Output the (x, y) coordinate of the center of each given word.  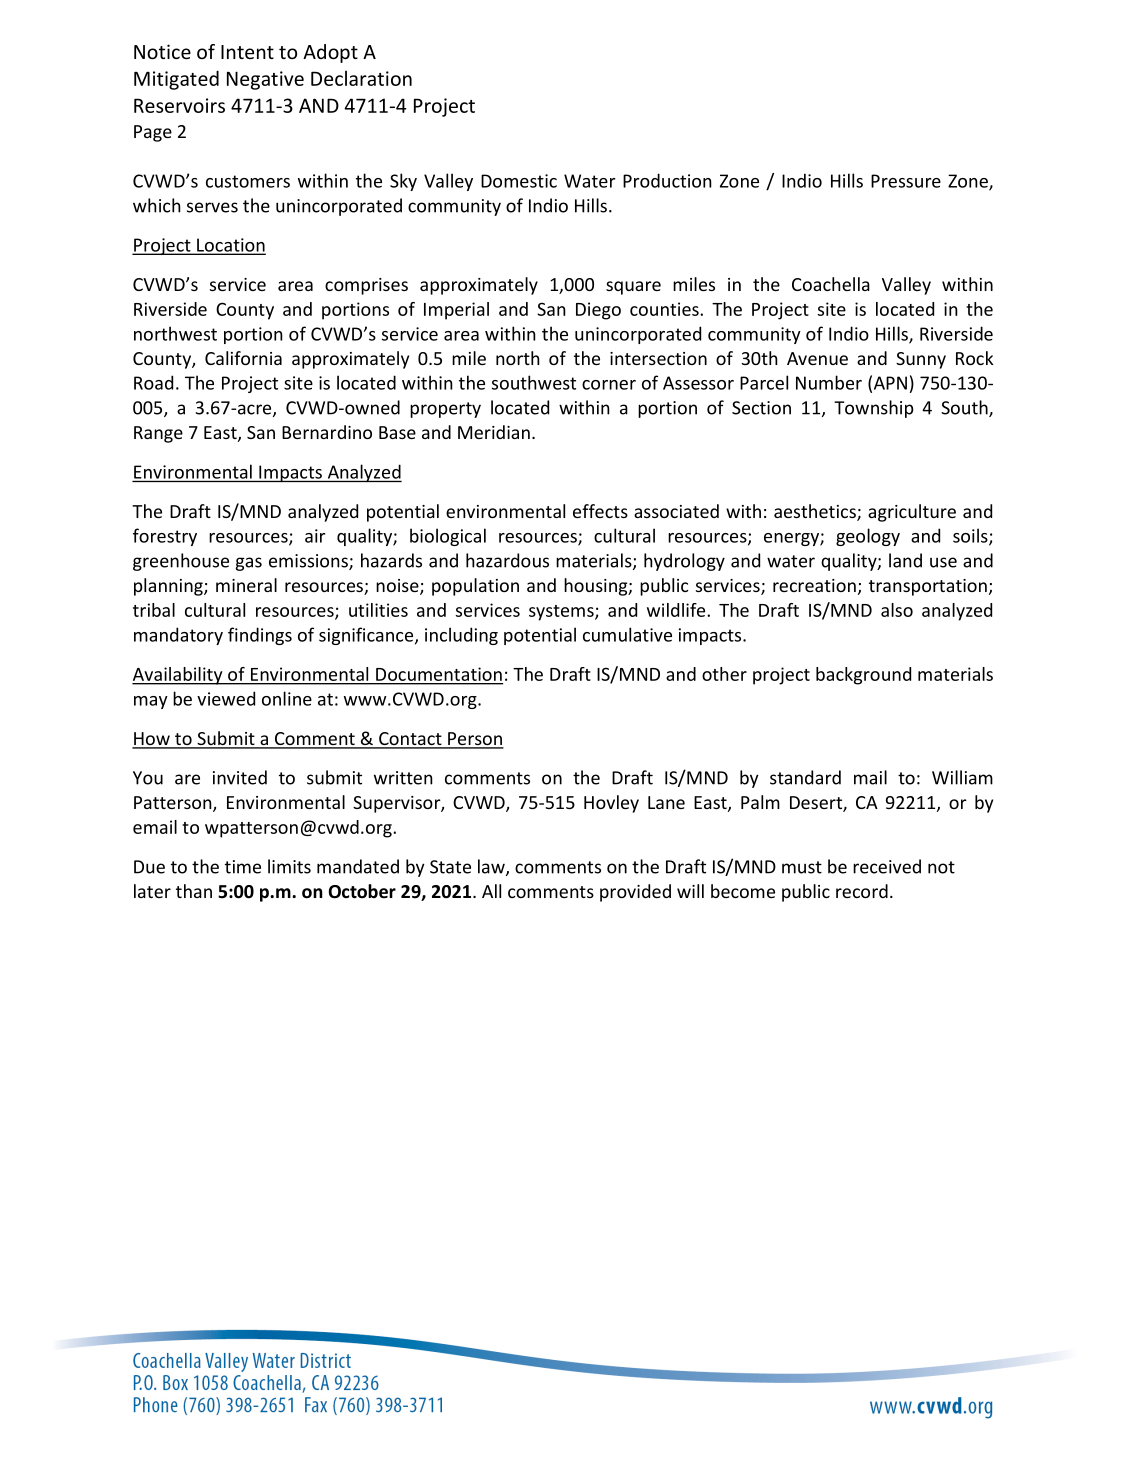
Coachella (831, 284)
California (243, 358)
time (243, 867)
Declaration (361, 78)
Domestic (519, 181)
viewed (226, 698)
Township (874, 409)
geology (868, 537)
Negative (265, 80)
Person (475, 740)
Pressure (906, 181)
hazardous (507, 560)
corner (609, 385)
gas (249, 564)
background (863, 676)
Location (230, 246)
